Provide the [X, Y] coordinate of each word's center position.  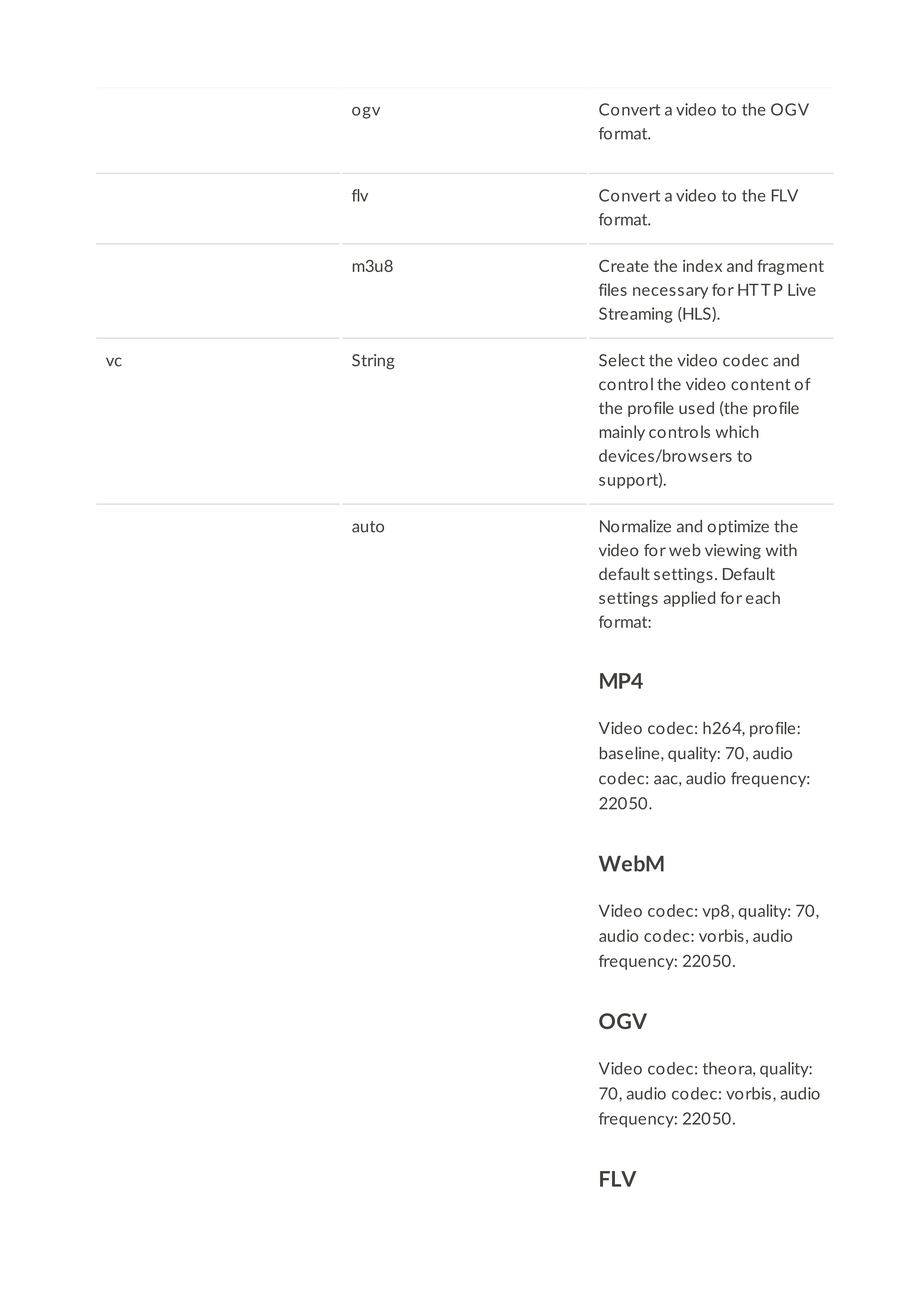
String [373, 362]
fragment [790, 267]
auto [368, 527]
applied [689, 599]
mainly [622, 433]
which [737, 431]
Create [624, 266]
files [613, 289]
